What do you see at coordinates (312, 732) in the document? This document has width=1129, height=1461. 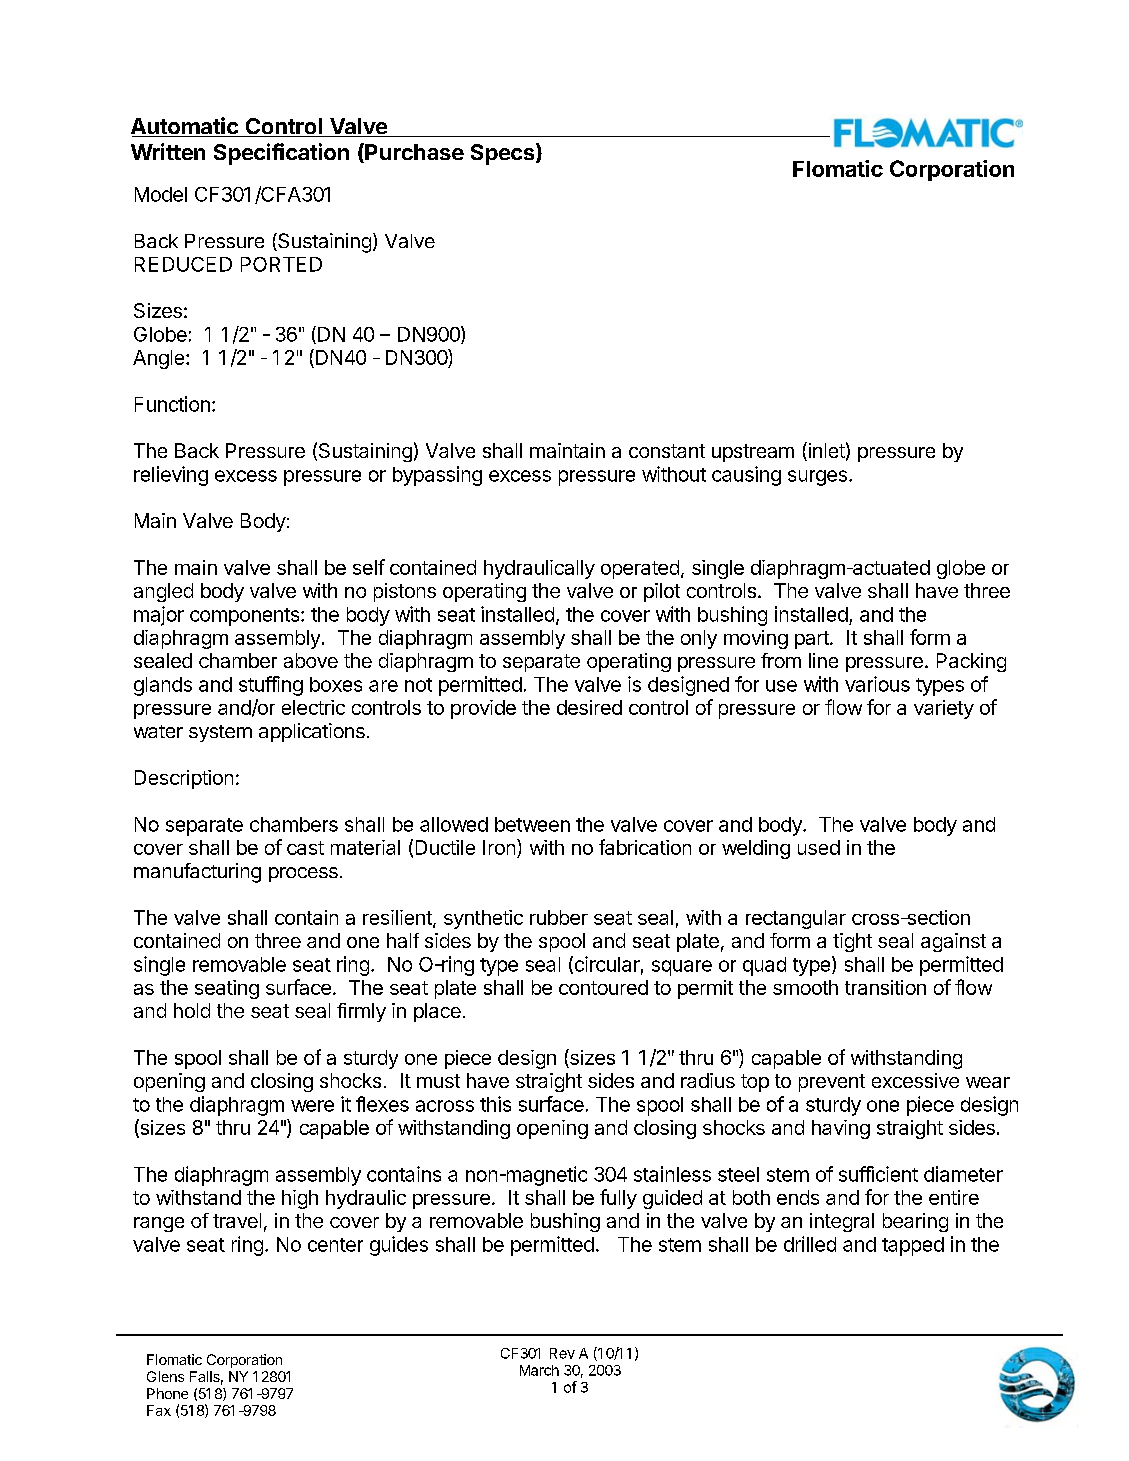 I see `applications` at bounding box center [312, 732].
